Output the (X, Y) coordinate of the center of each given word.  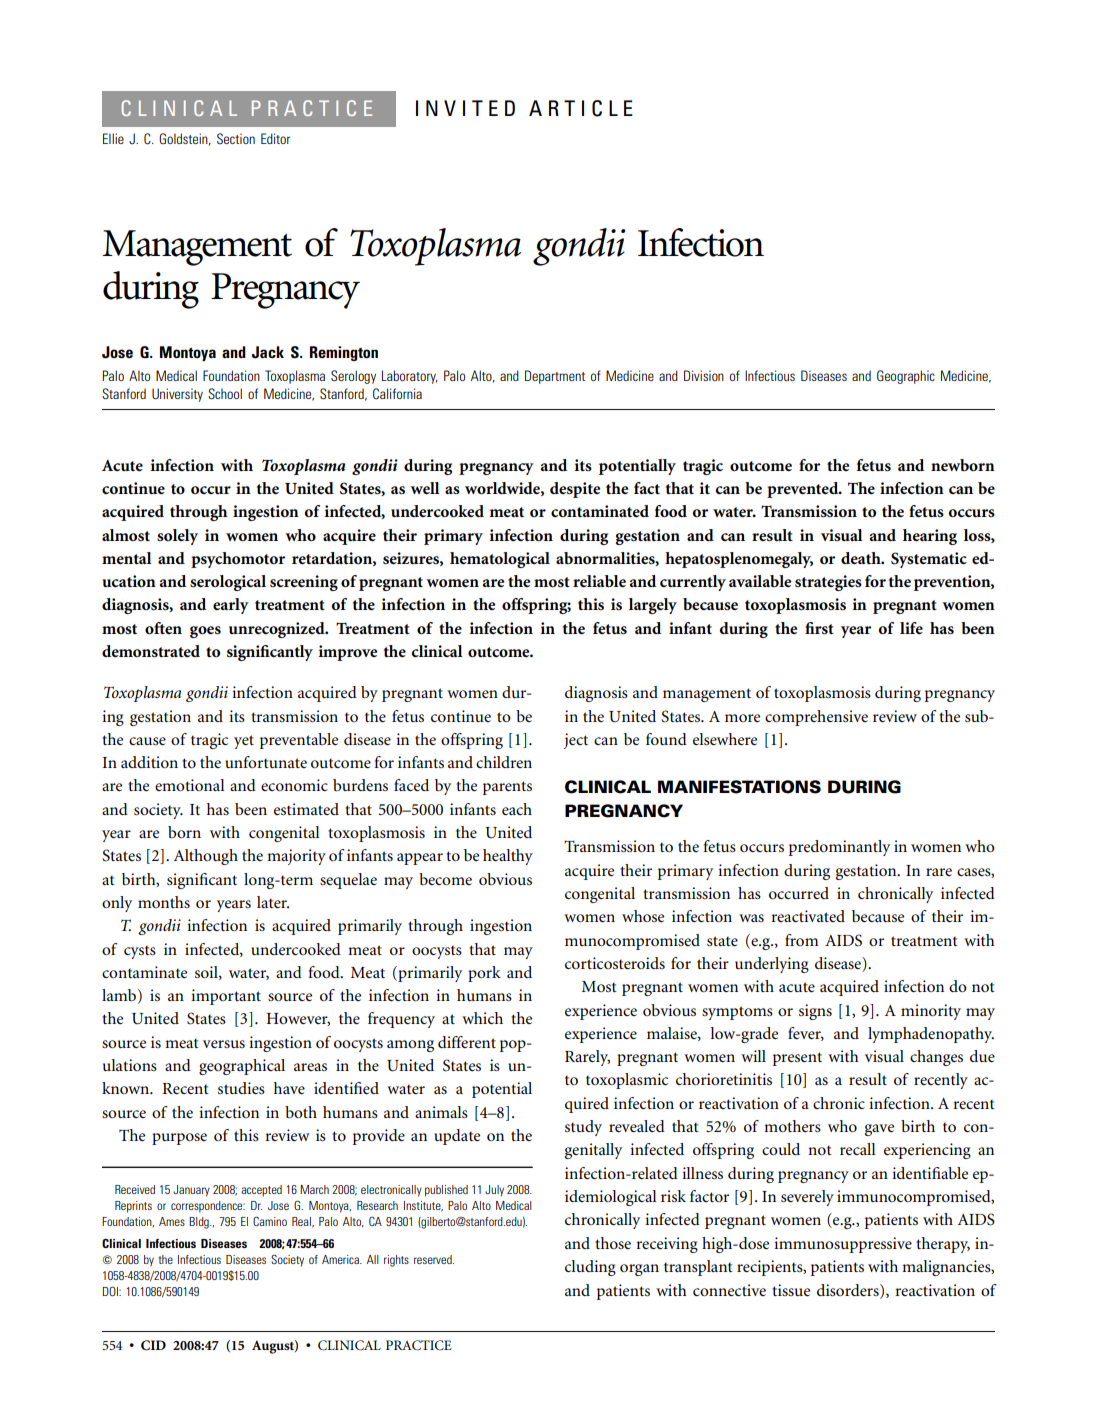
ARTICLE (581, 108)
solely (177, 537)
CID (153, 1345)
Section (236, 138)
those (613, 1243)
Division (704, 375)
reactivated (808, 916)
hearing (930, 537)
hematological (500, 560)
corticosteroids (615, 963)
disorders (849, 1291)
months (164, 902)
